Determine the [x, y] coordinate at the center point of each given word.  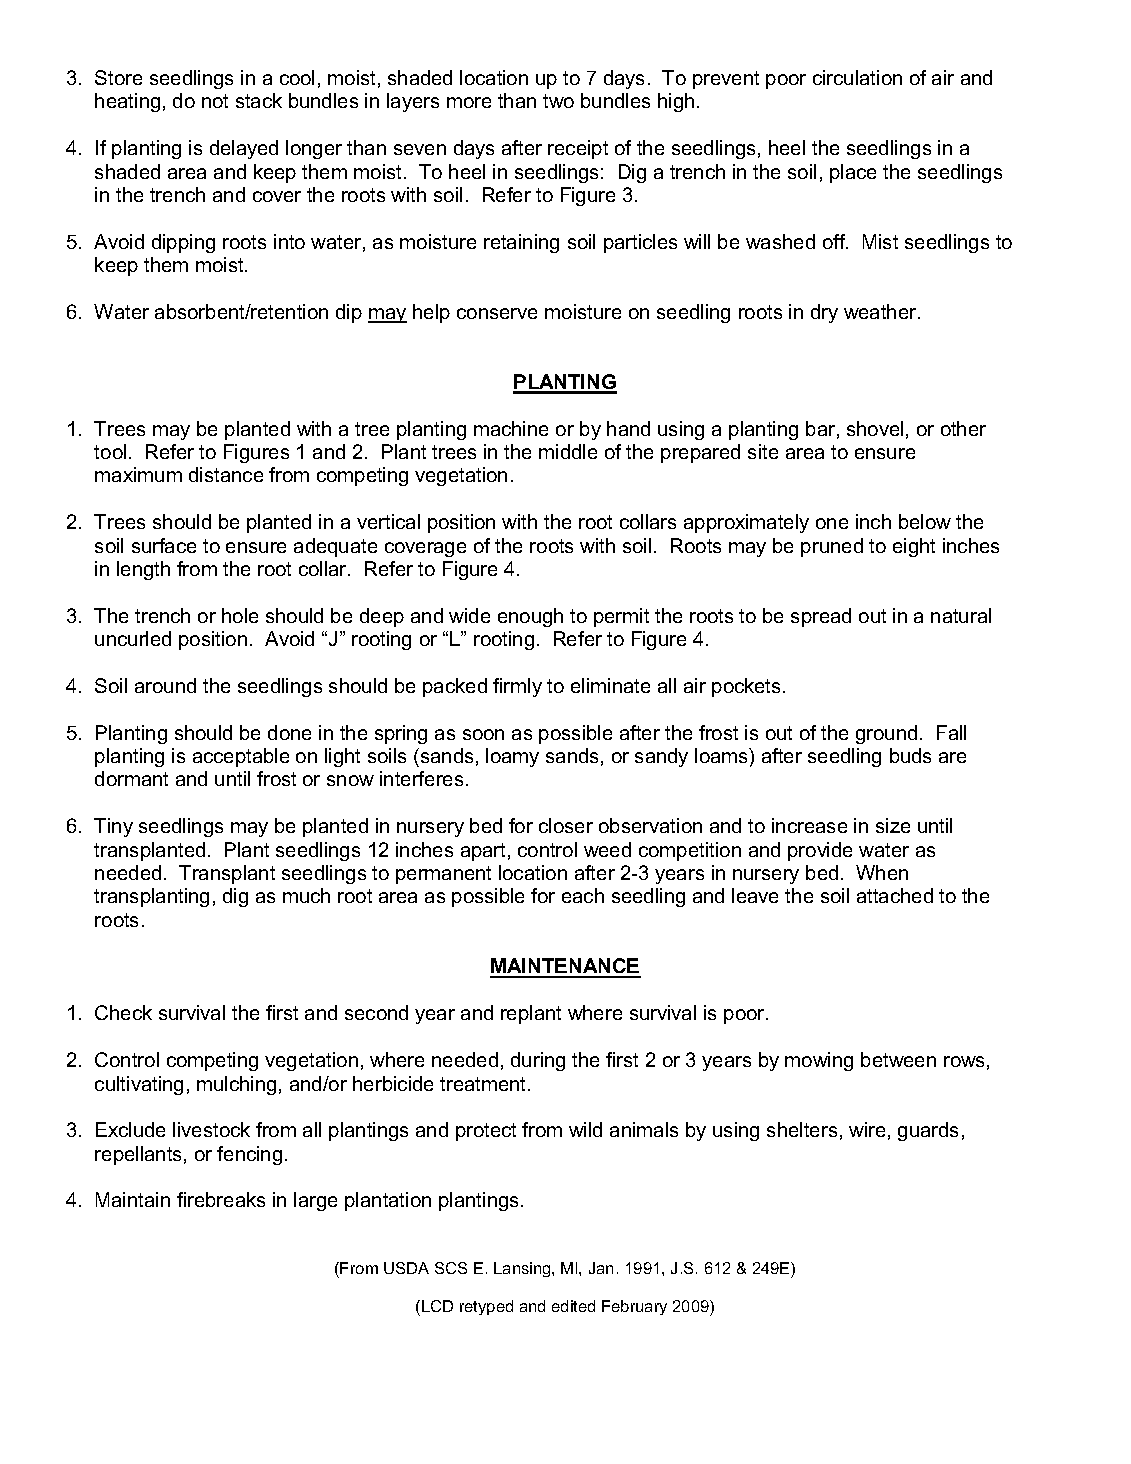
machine [511, 428]
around [165, 685]
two [558, 101]
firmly [517, 687]
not [215, 101]
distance [226, 474]
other [963, 428]
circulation [857, 77]
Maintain [133, 1199]
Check [123, 1012]
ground [886, 734]
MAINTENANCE [565, 967]
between [898, 1059]
